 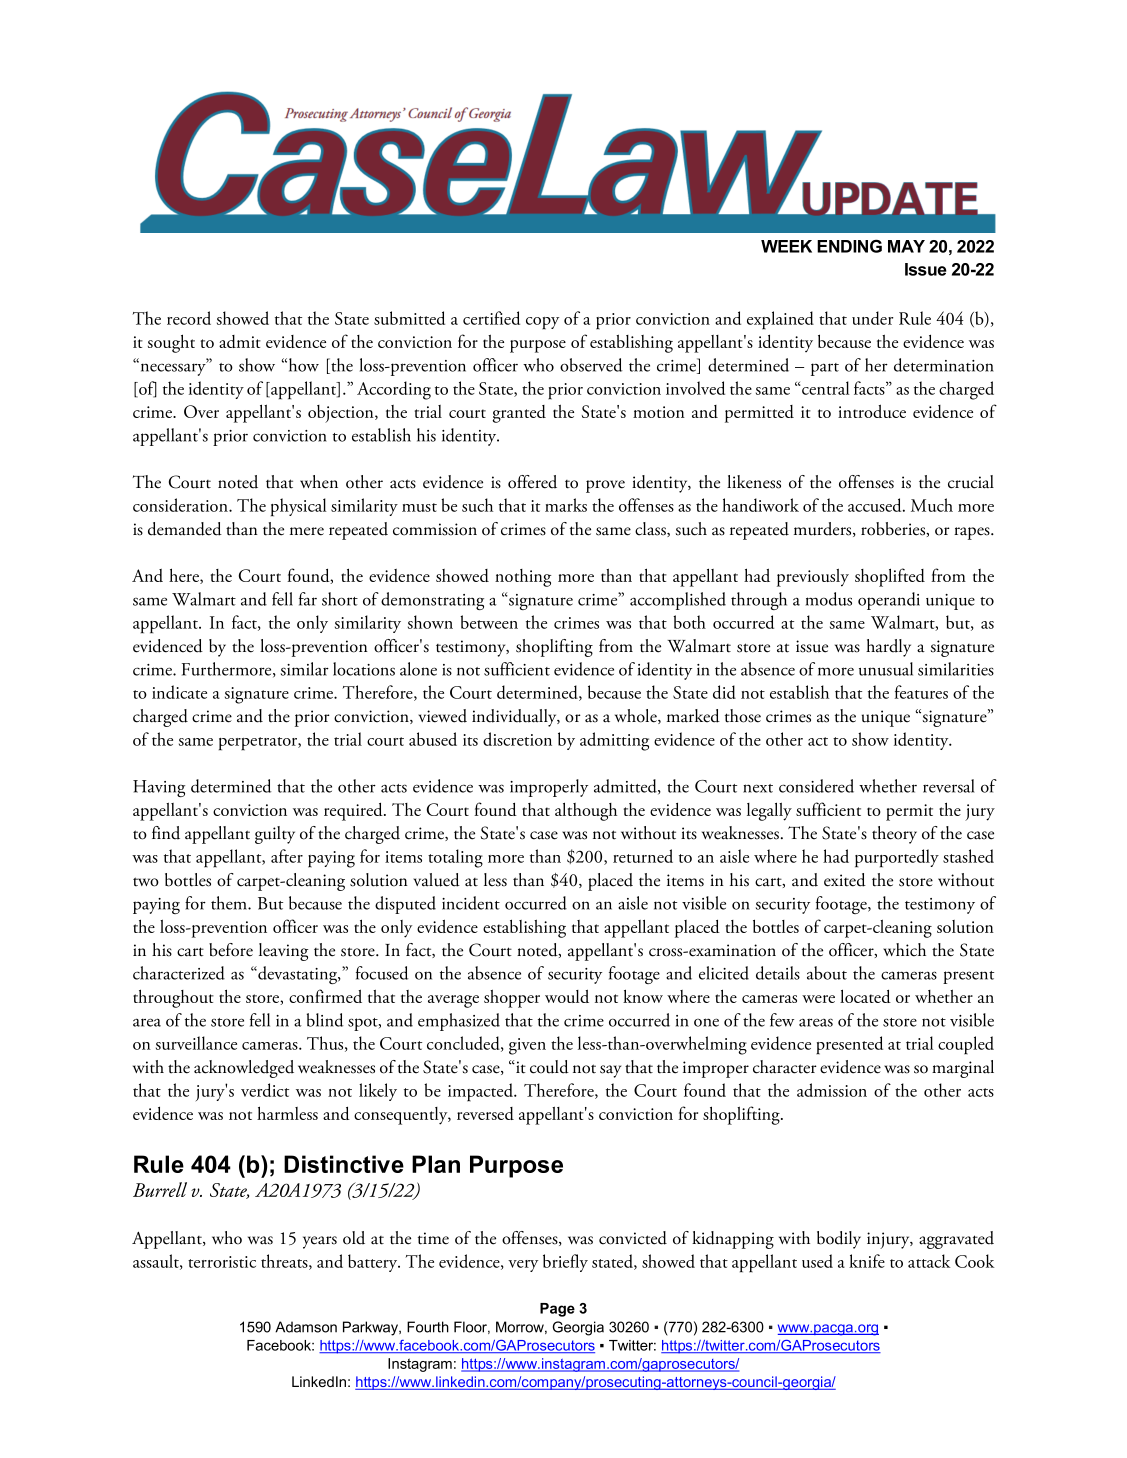 I want to click on incident, so click(x=471, y=903).
